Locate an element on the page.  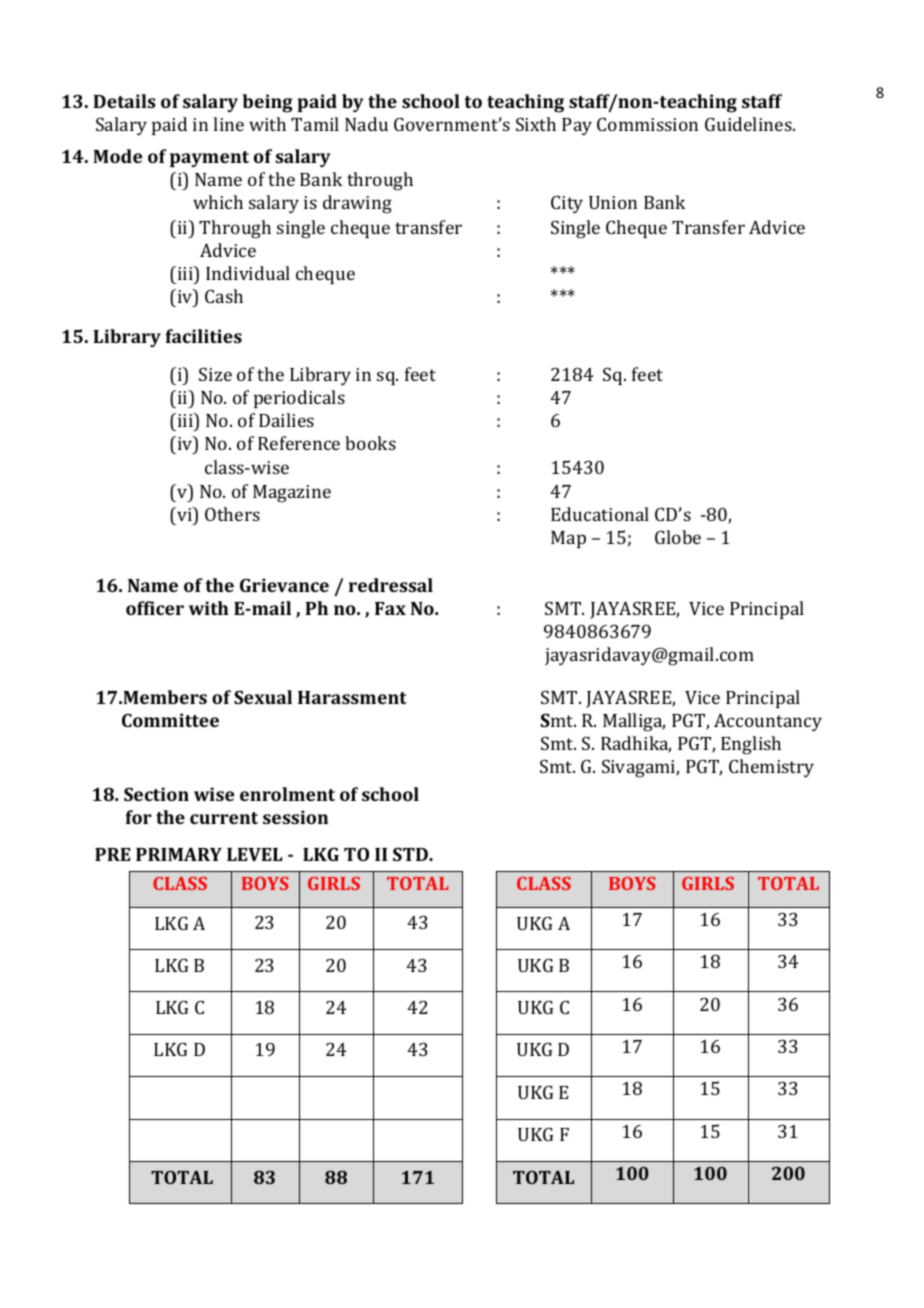
Commission is located at coordinates (647, 124).
